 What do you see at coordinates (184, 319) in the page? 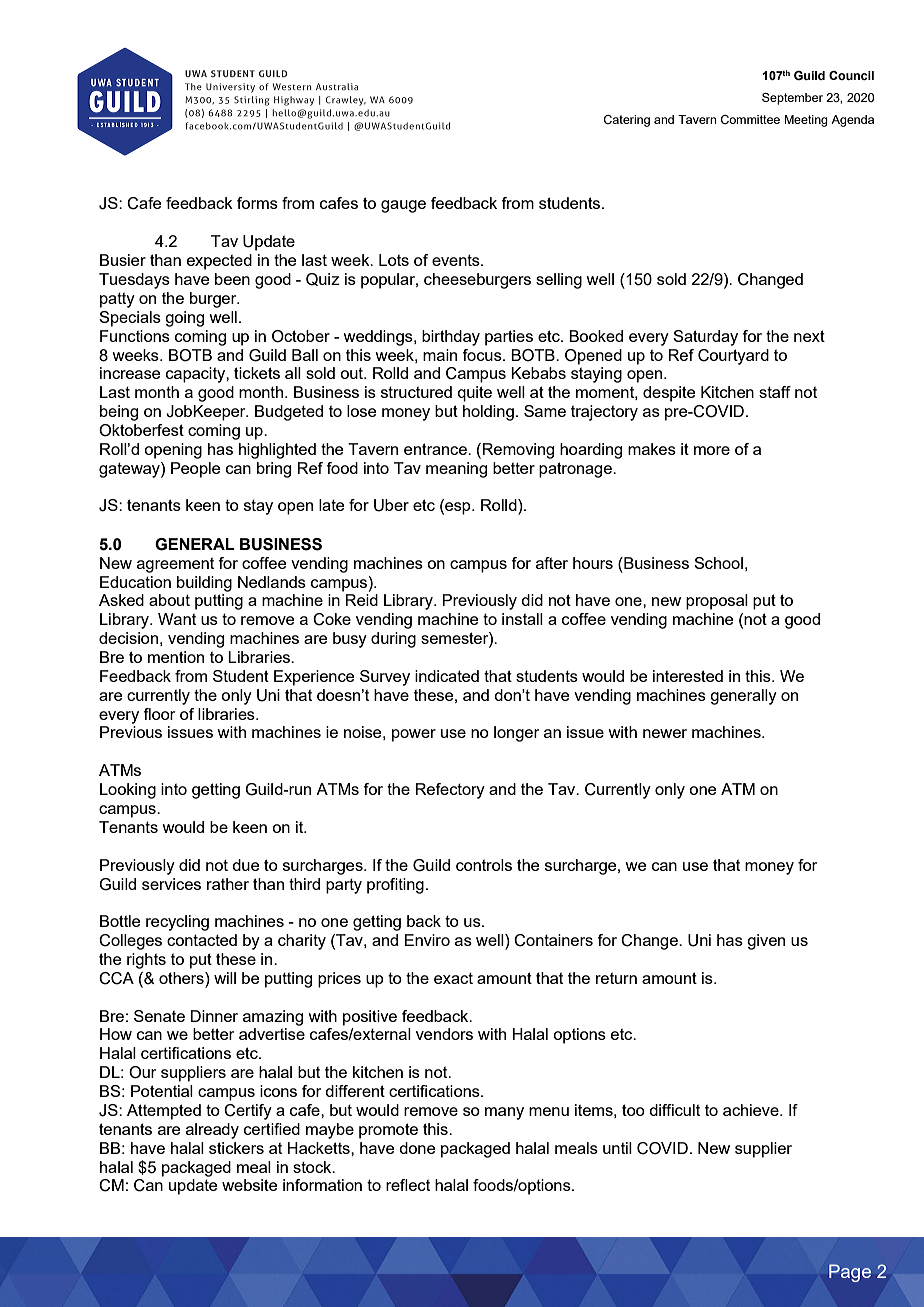
I see `going` at bounding box center [184, 319].
